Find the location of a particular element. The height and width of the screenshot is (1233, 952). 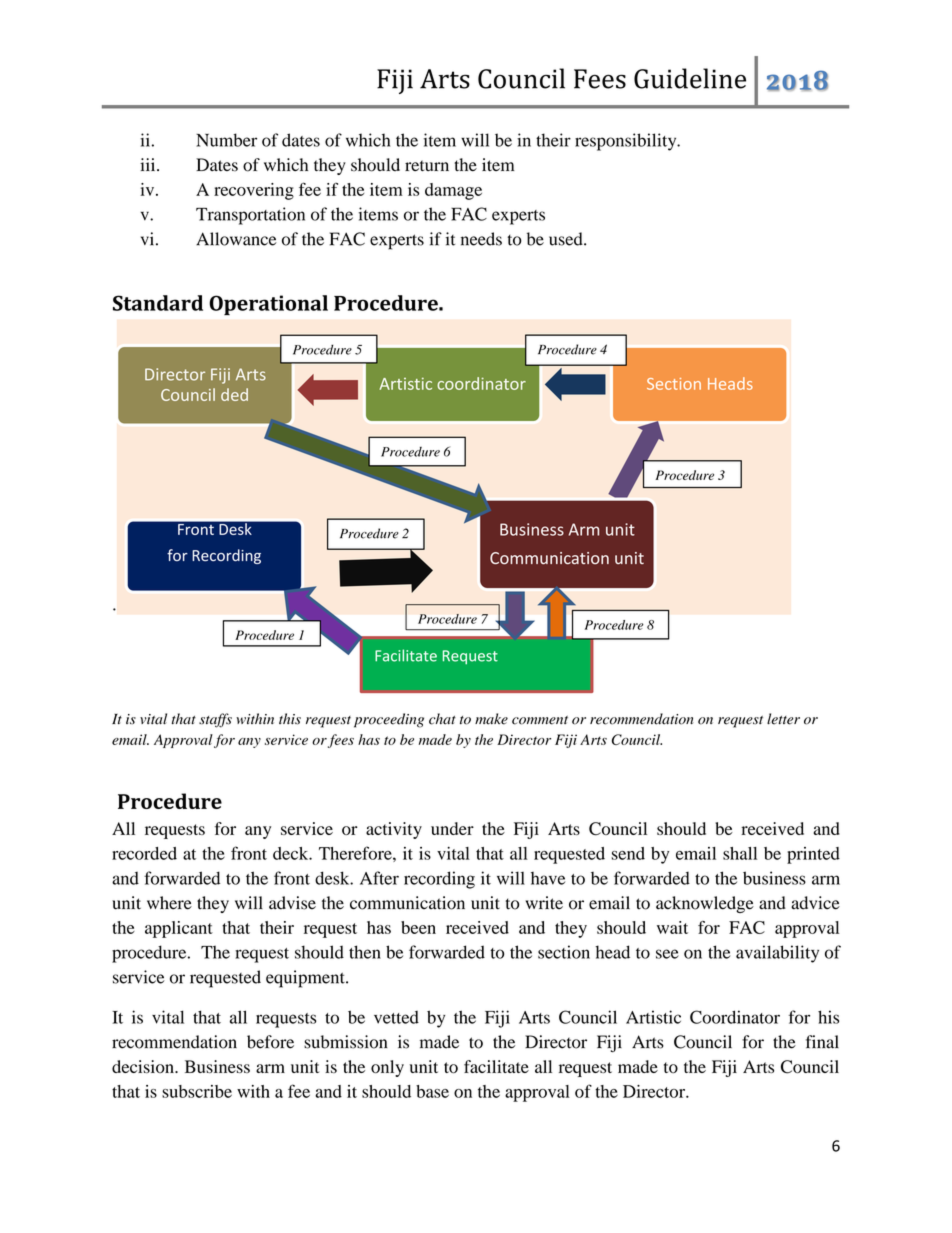

Guideline is located at coordinates (690, 78).
